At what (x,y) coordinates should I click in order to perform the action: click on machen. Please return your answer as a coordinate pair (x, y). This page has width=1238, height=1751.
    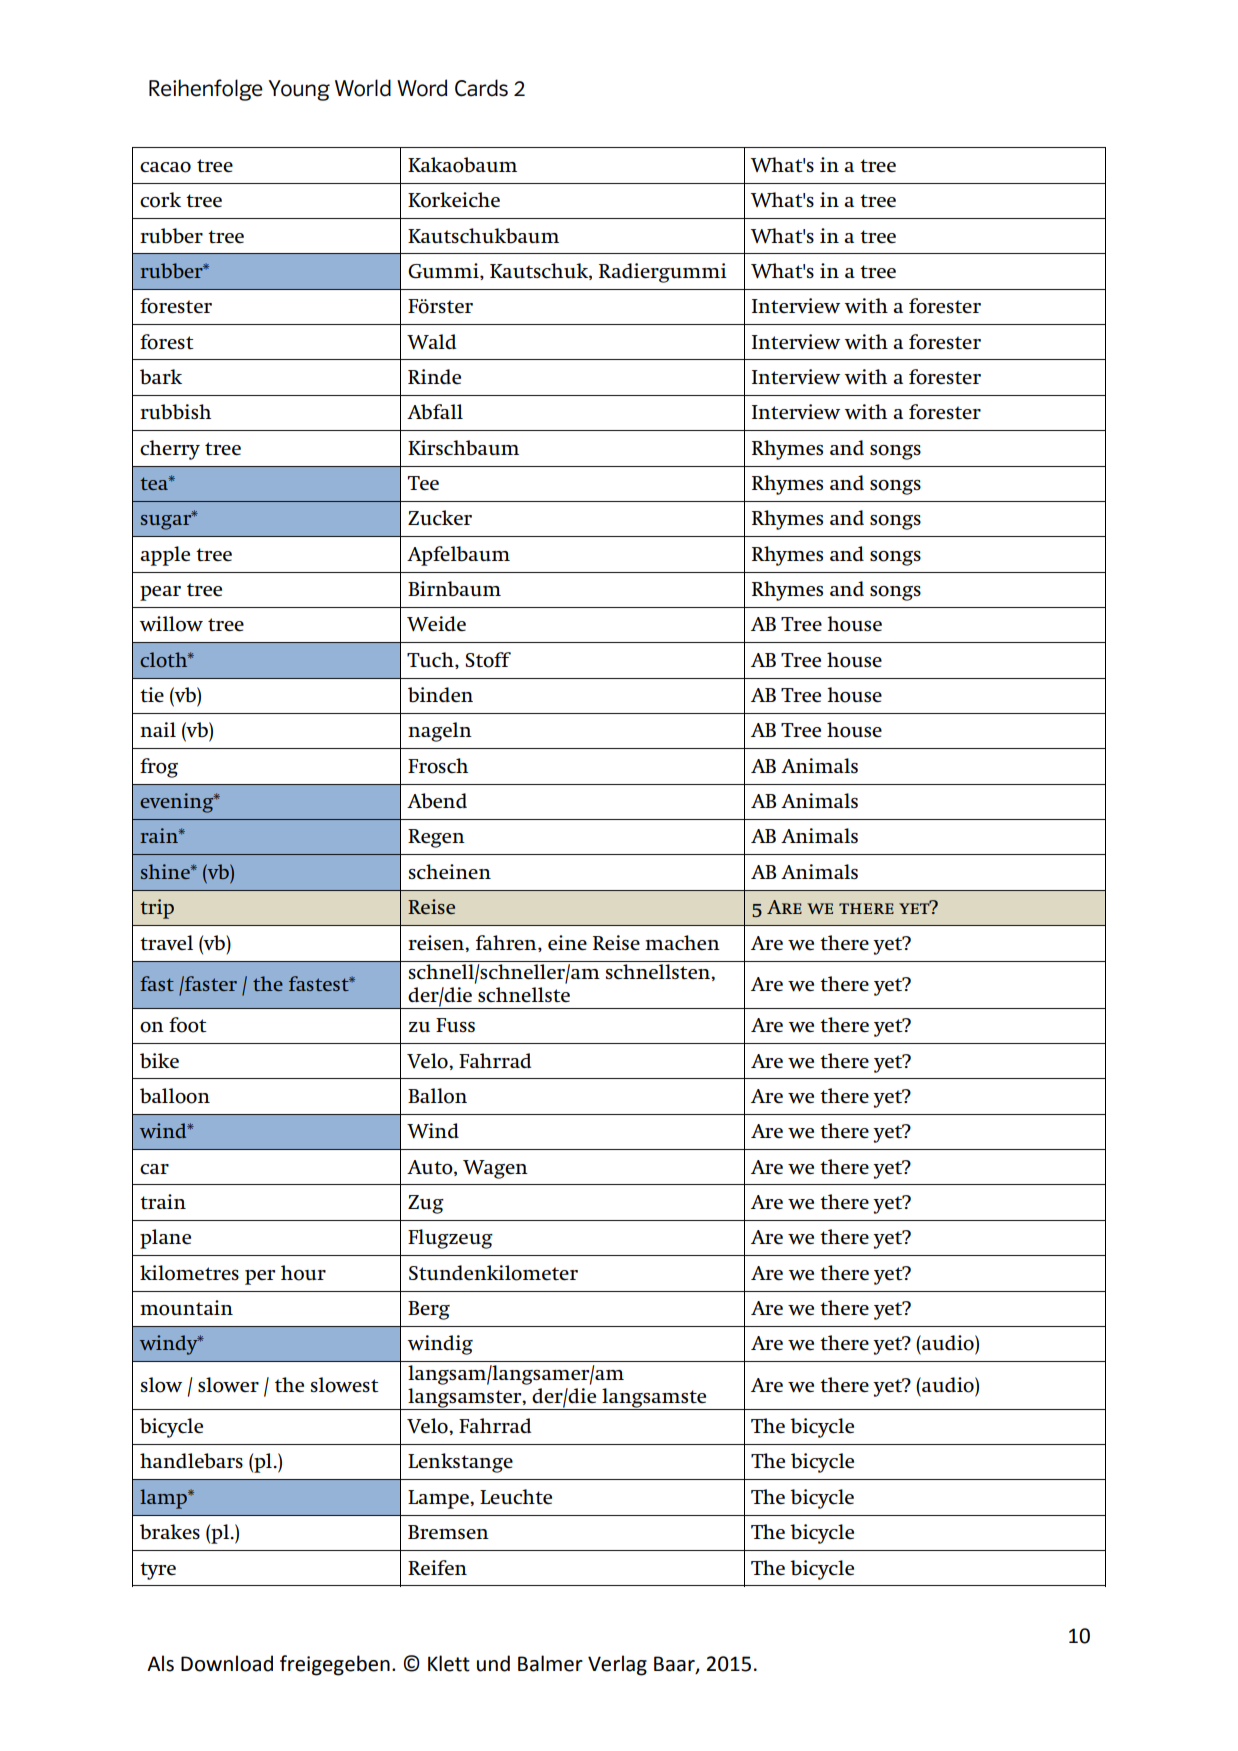
    Looking at the image, I should click on (682, 942).
